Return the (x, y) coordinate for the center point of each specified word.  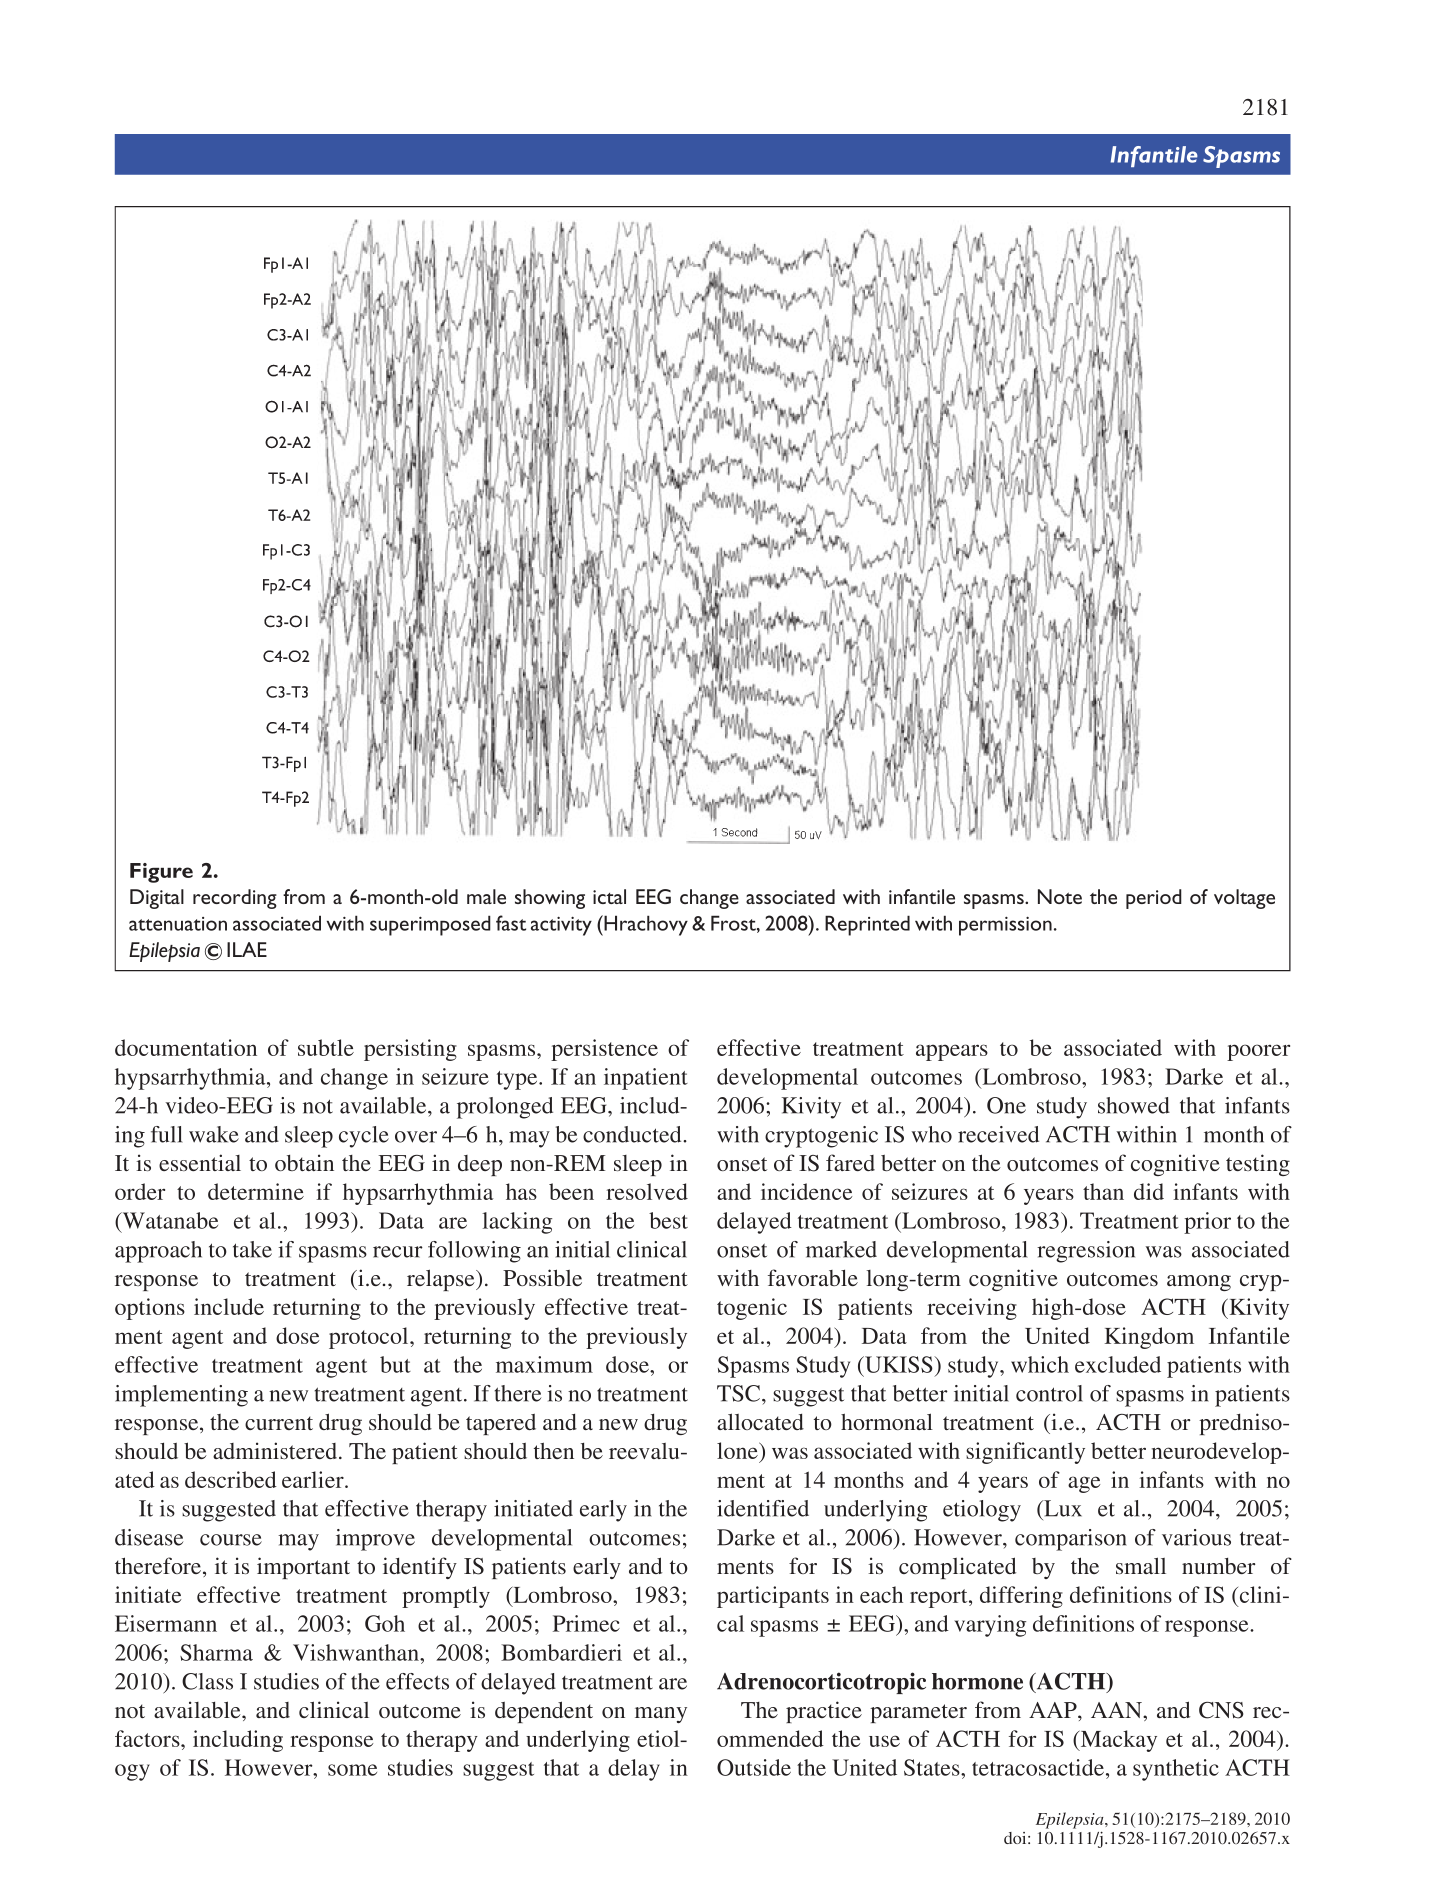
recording (235, 899)
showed (1134, 1105)
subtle (326, 1047)
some (352, 1770)
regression (1086, 1252)
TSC (740, 1393)
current (279, 1423)
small (1141, 1565)
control (1049, 1393)
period (1154, 899)
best (668, 1220)
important (303, 1568)
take (252, 1249)
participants (773, 1597)
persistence (604, 1050)
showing (550, 899)
